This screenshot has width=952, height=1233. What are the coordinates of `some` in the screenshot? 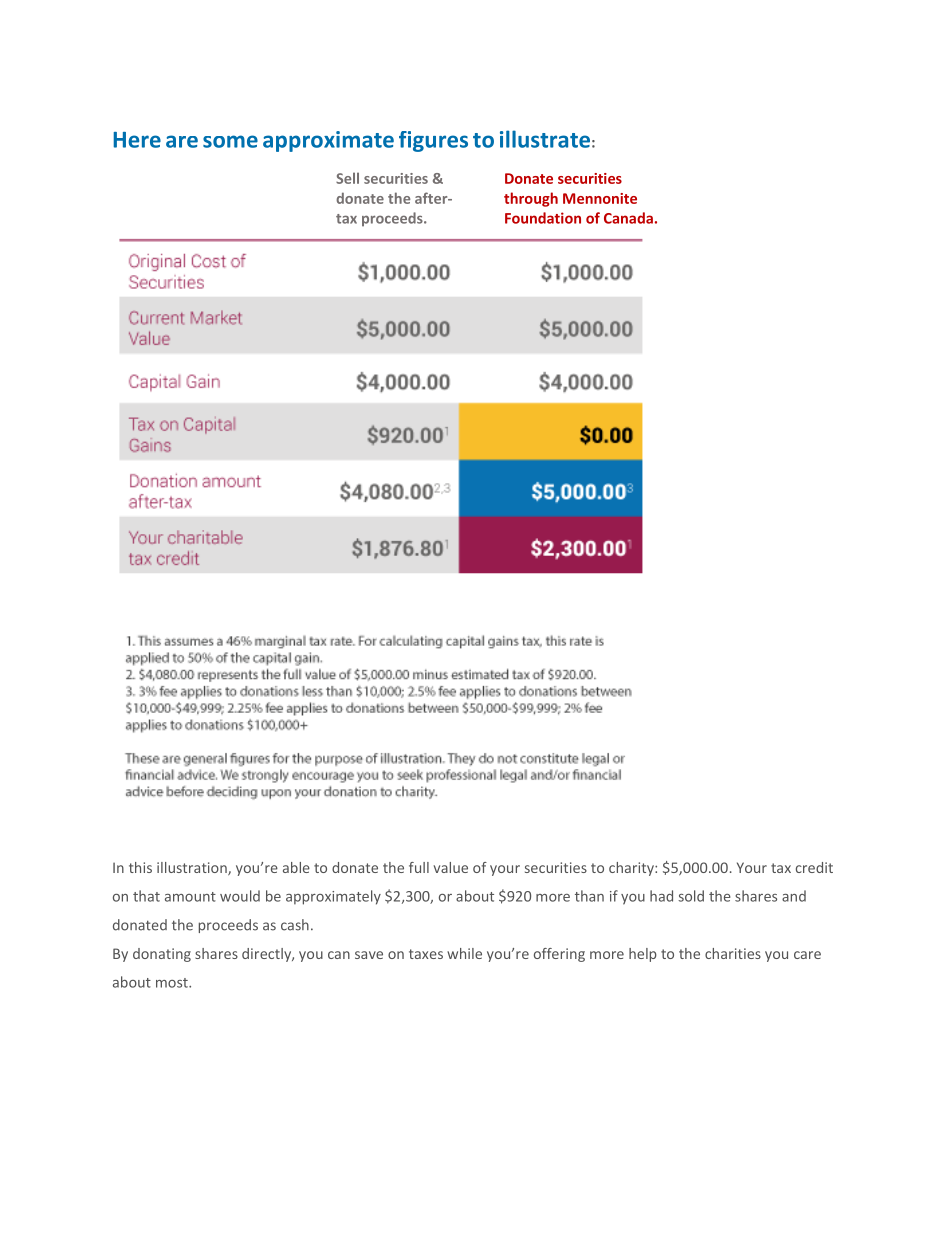 It's located at (230, 141).
